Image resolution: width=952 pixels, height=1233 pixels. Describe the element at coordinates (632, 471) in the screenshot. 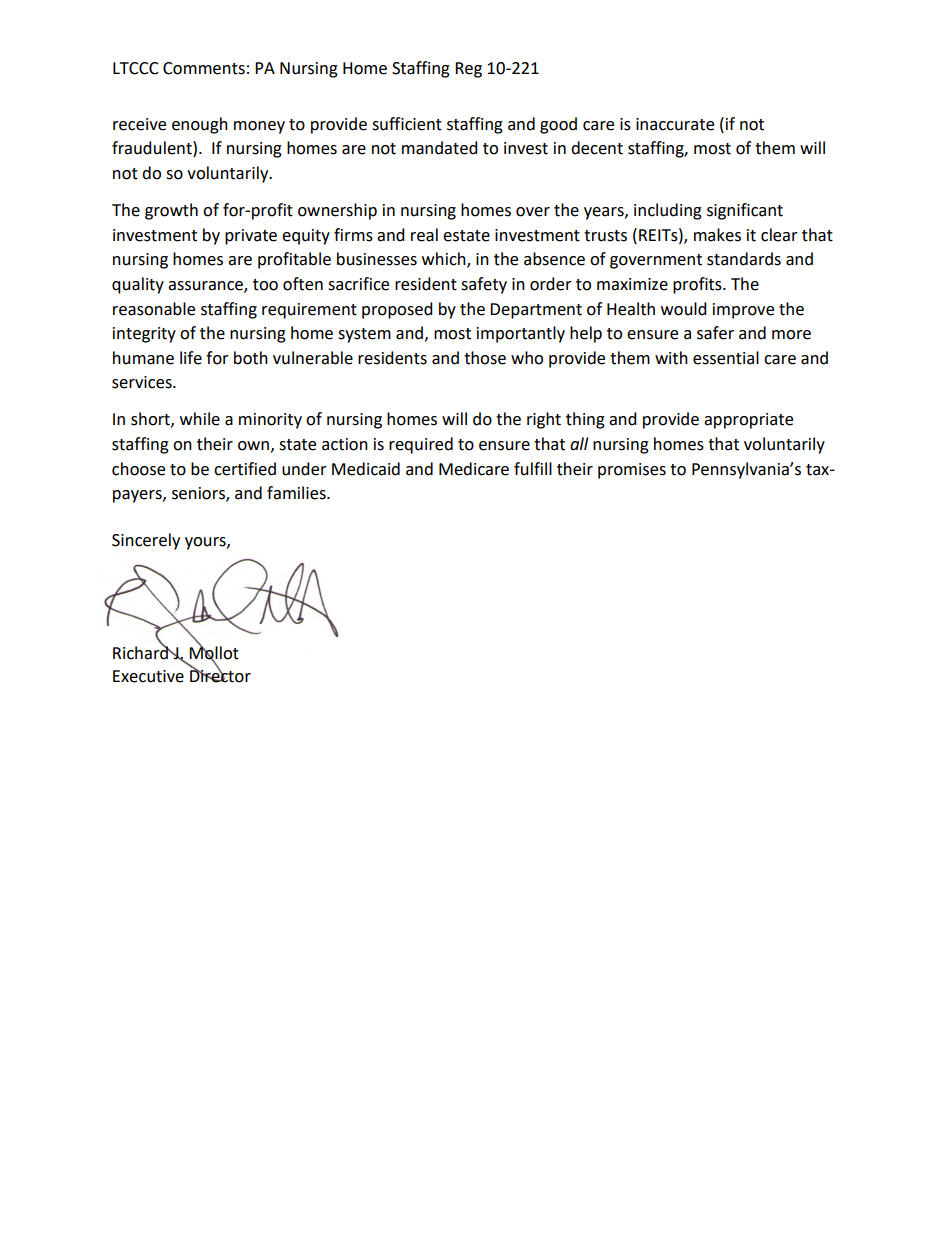

I see `promises` at that location.
